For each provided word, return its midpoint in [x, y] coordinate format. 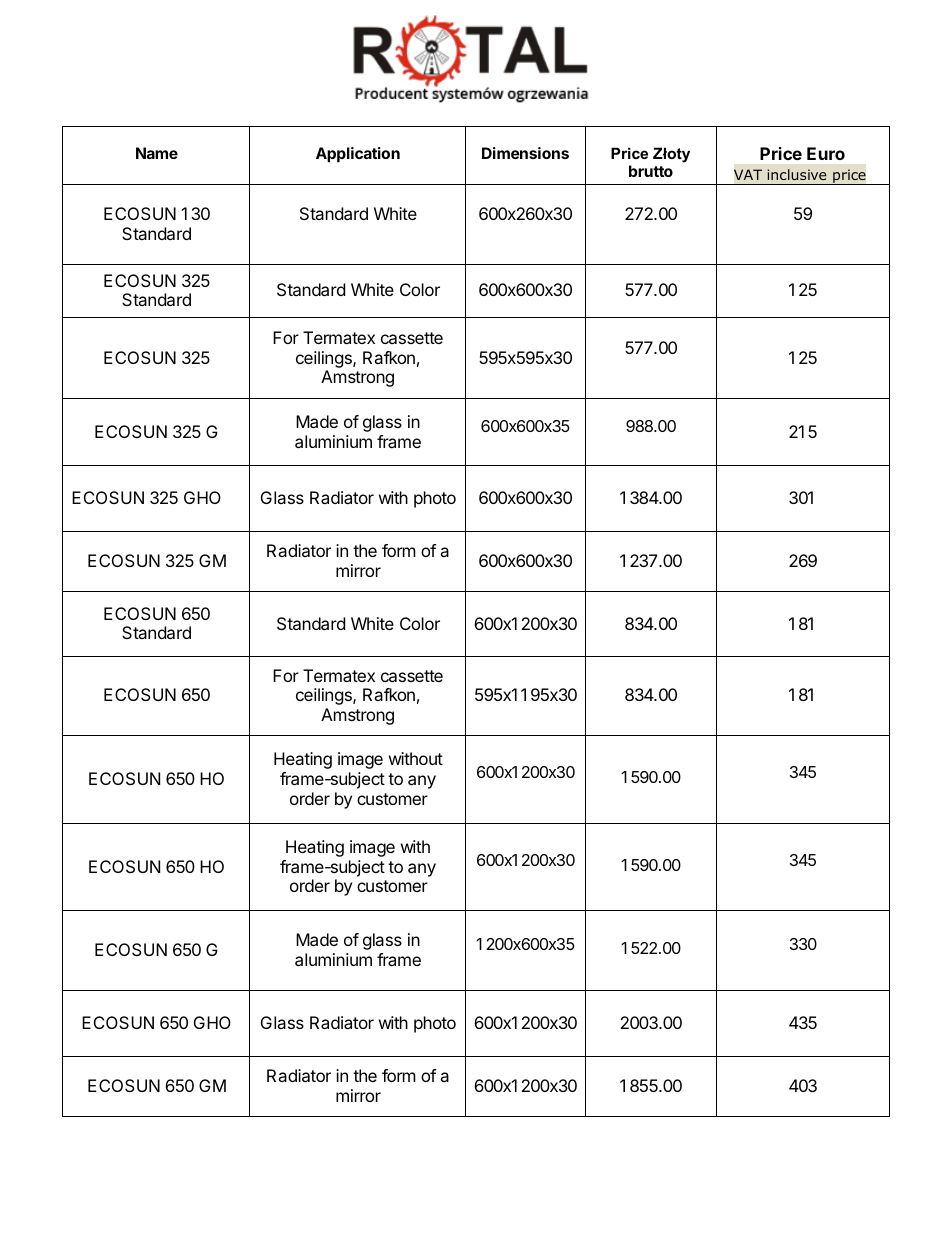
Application [358, 155]
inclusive [797, 174]
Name [157, 153]
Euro [826, 153]
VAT [748, 174]
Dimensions [525, 153]
